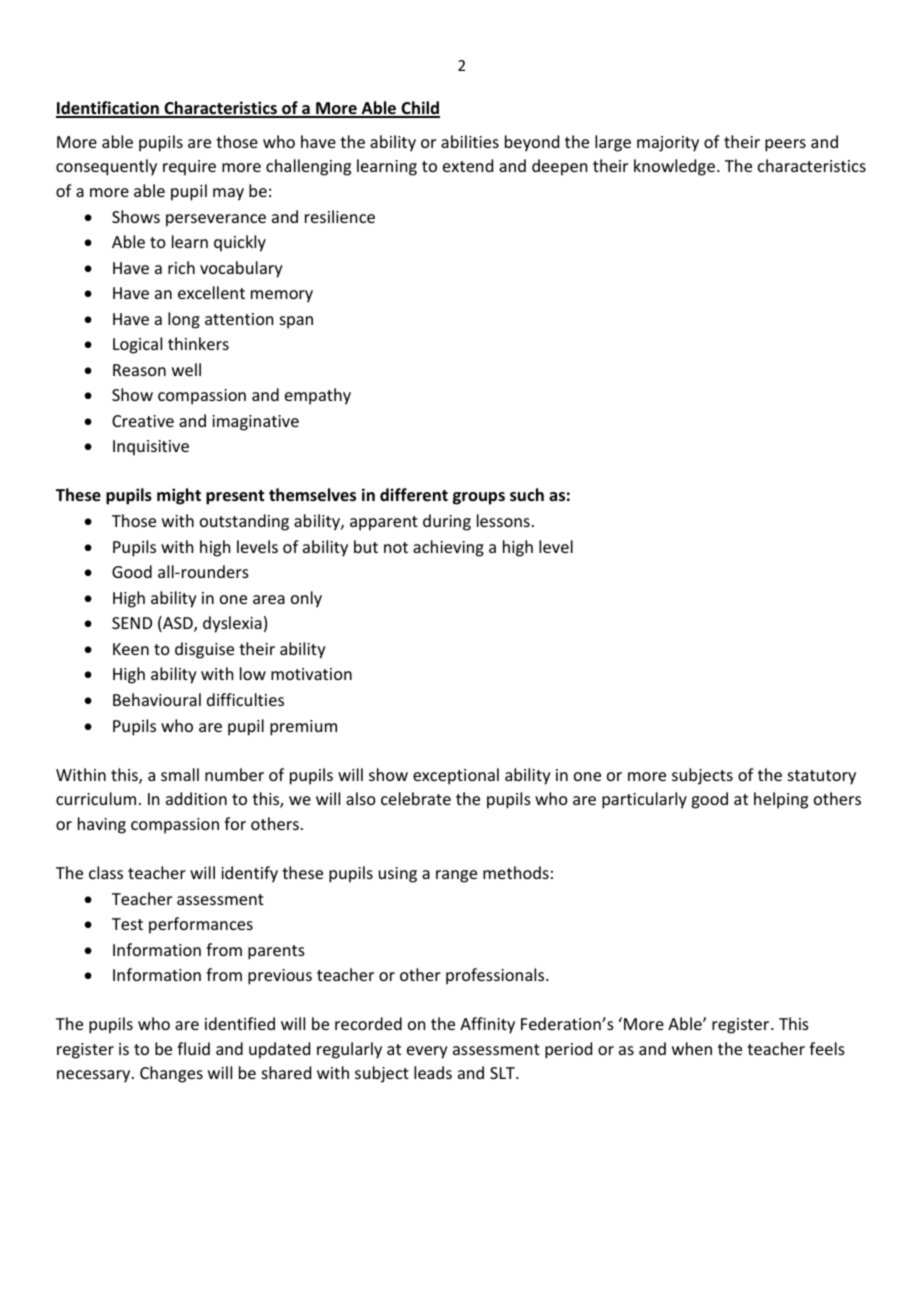 The height and width of the page is (1308, 924). Describe the element at coordinates (196, 798) in the page. I see `addition` at that location.
